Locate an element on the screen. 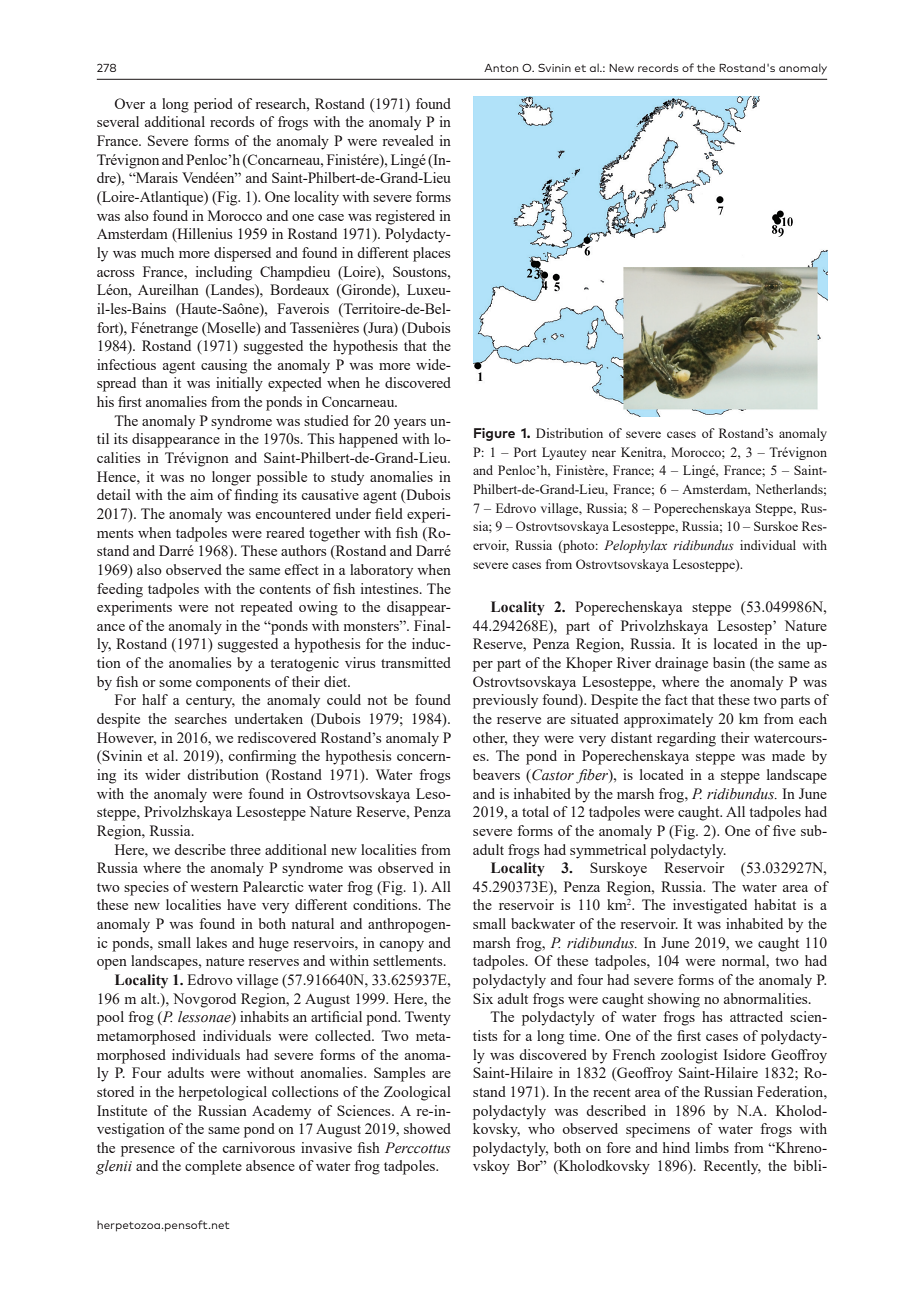 The image size is (924, 1308). years is located at coordinates (410, 424).
